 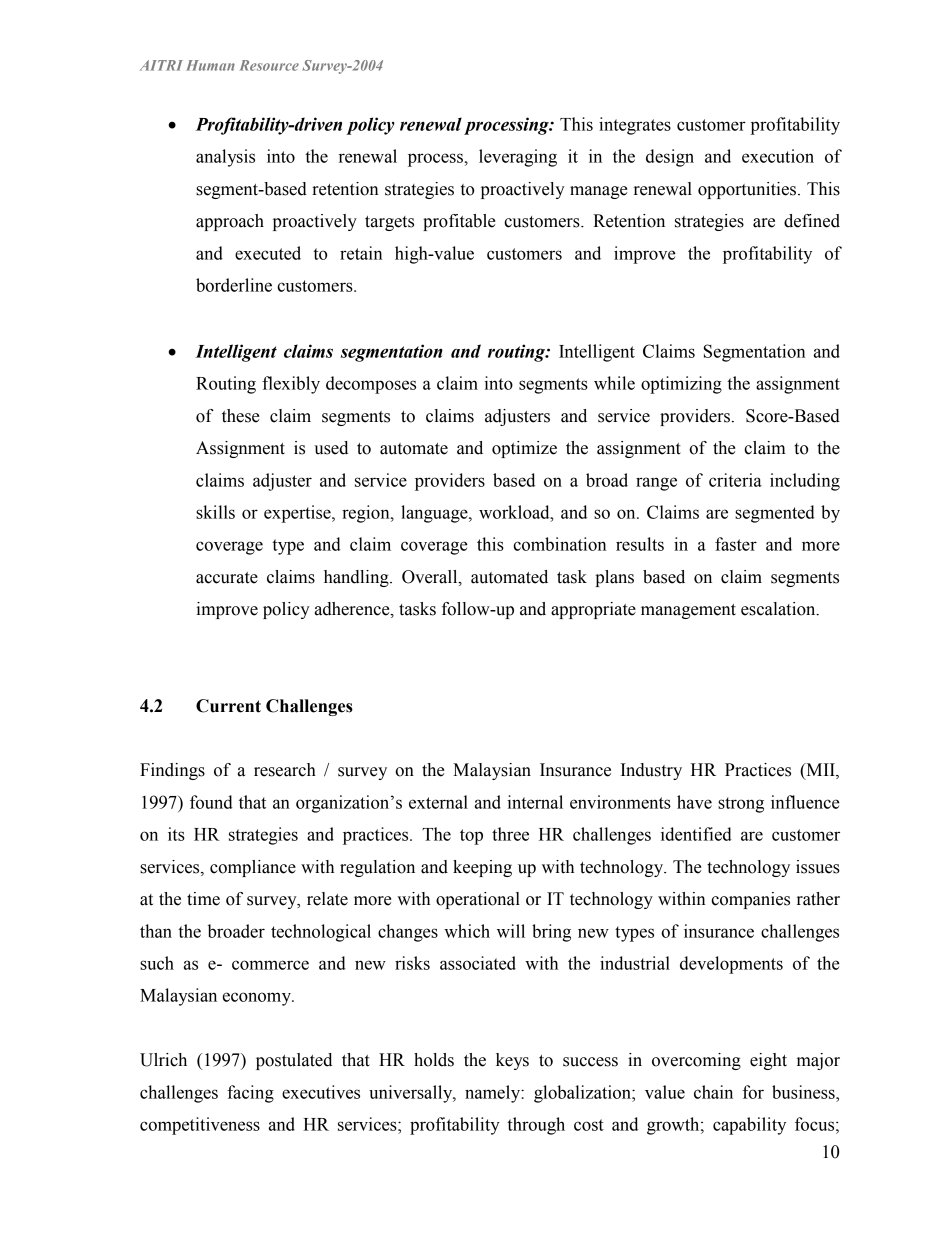 What do you see at coordinates (253, 868) in the document?
I see `compliance` at bounding box center [253, 868].
